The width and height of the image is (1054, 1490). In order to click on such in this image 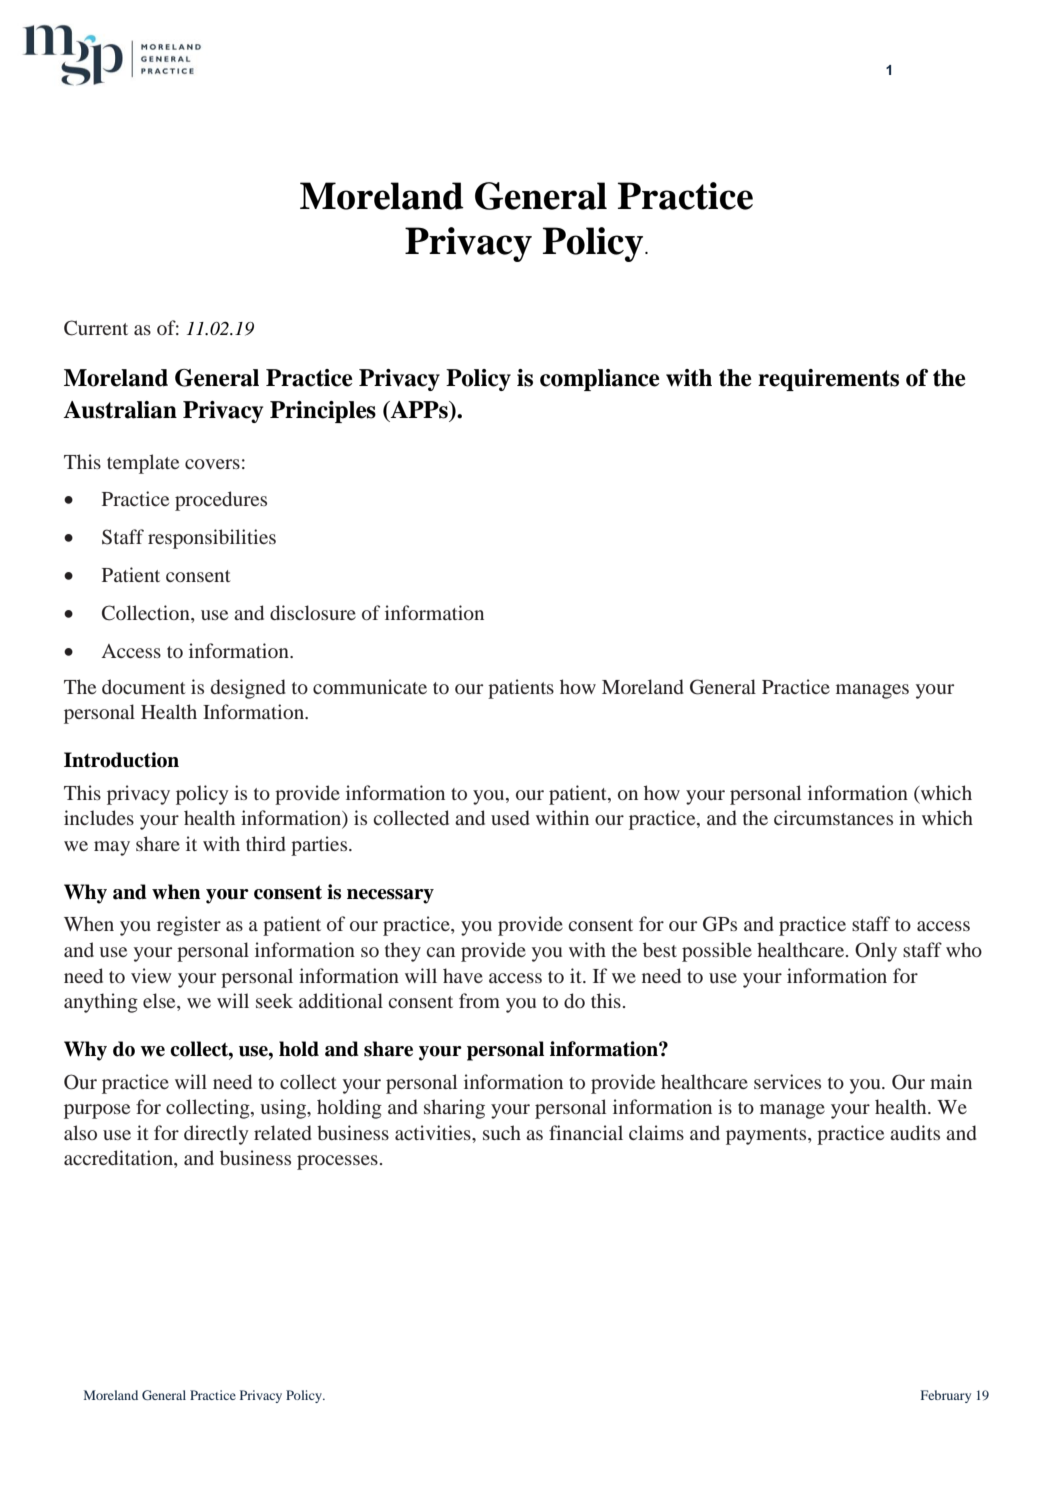, I will do `click(502, 1132)`.
